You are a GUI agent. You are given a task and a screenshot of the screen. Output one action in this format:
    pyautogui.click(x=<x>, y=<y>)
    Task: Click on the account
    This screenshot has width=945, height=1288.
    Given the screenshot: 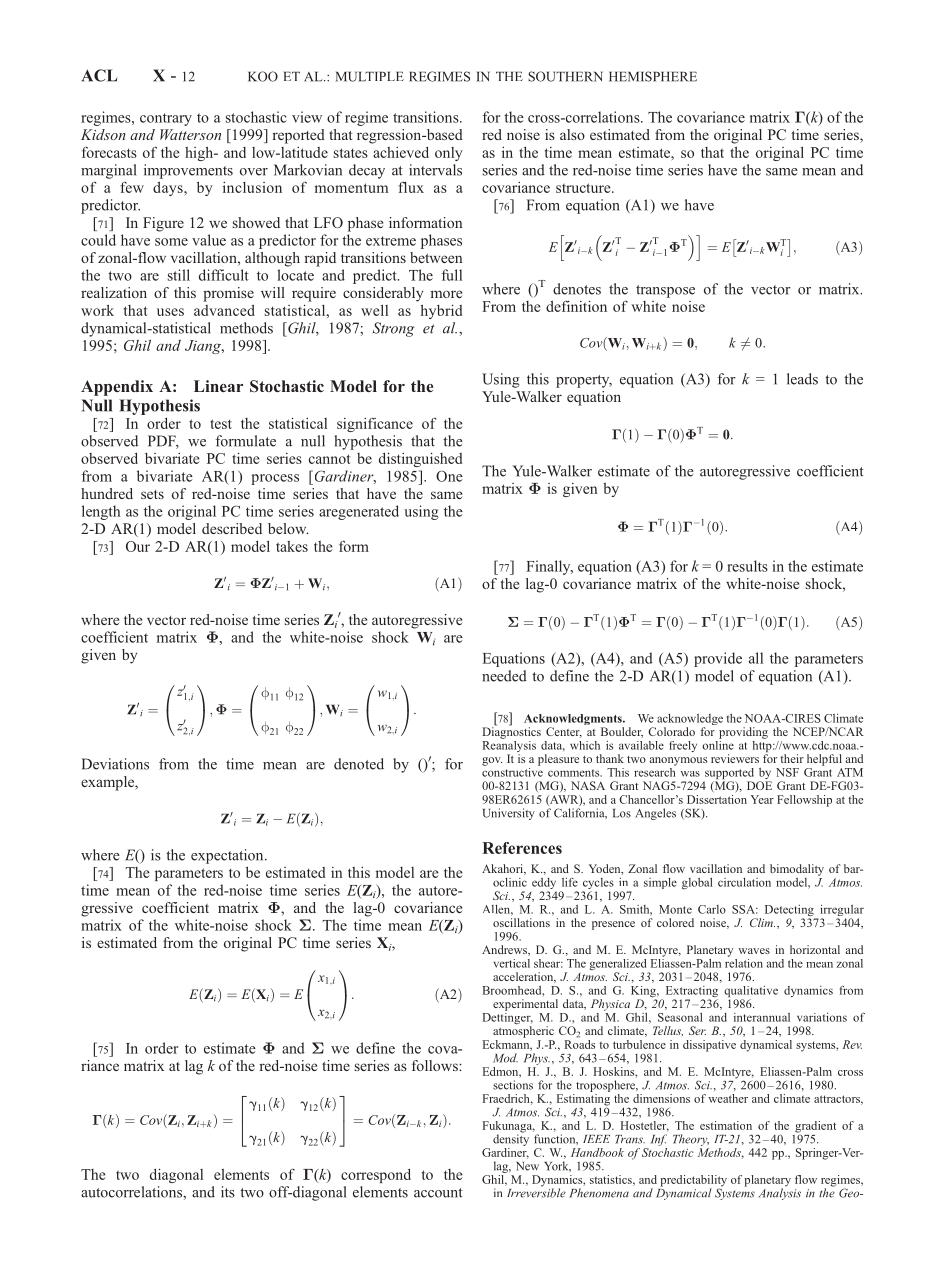 What is the action you would take?
    pyautogui.click(x=438, y=1193)
